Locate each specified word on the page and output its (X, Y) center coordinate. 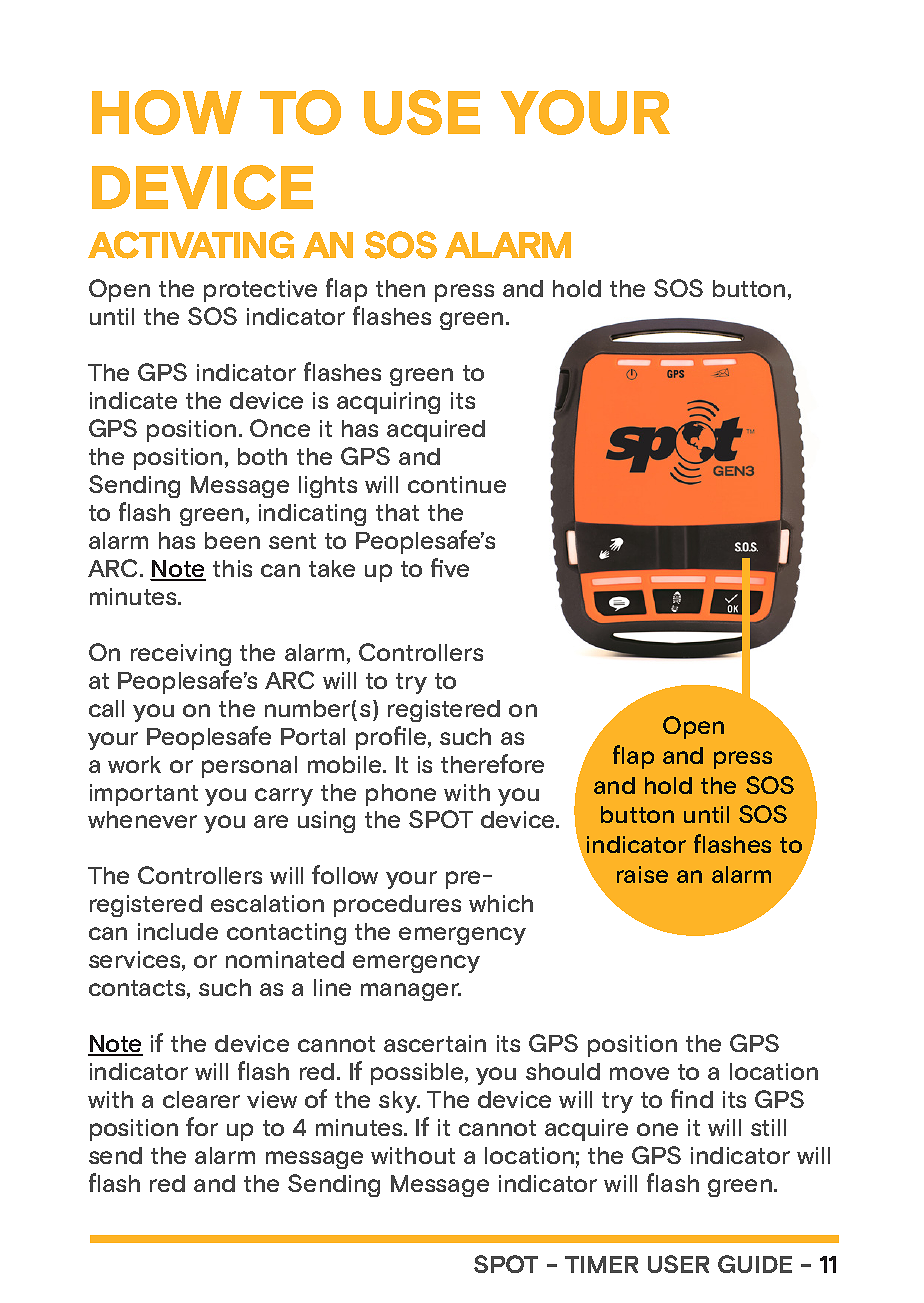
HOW (167, 112)
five (450, 567)
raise (642, 874)
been (232, 540)
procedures (397, 906)
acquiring (388, 403)
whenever (142, 819)
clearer (201, 1099)
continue (457, 484)
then (400, 288)
